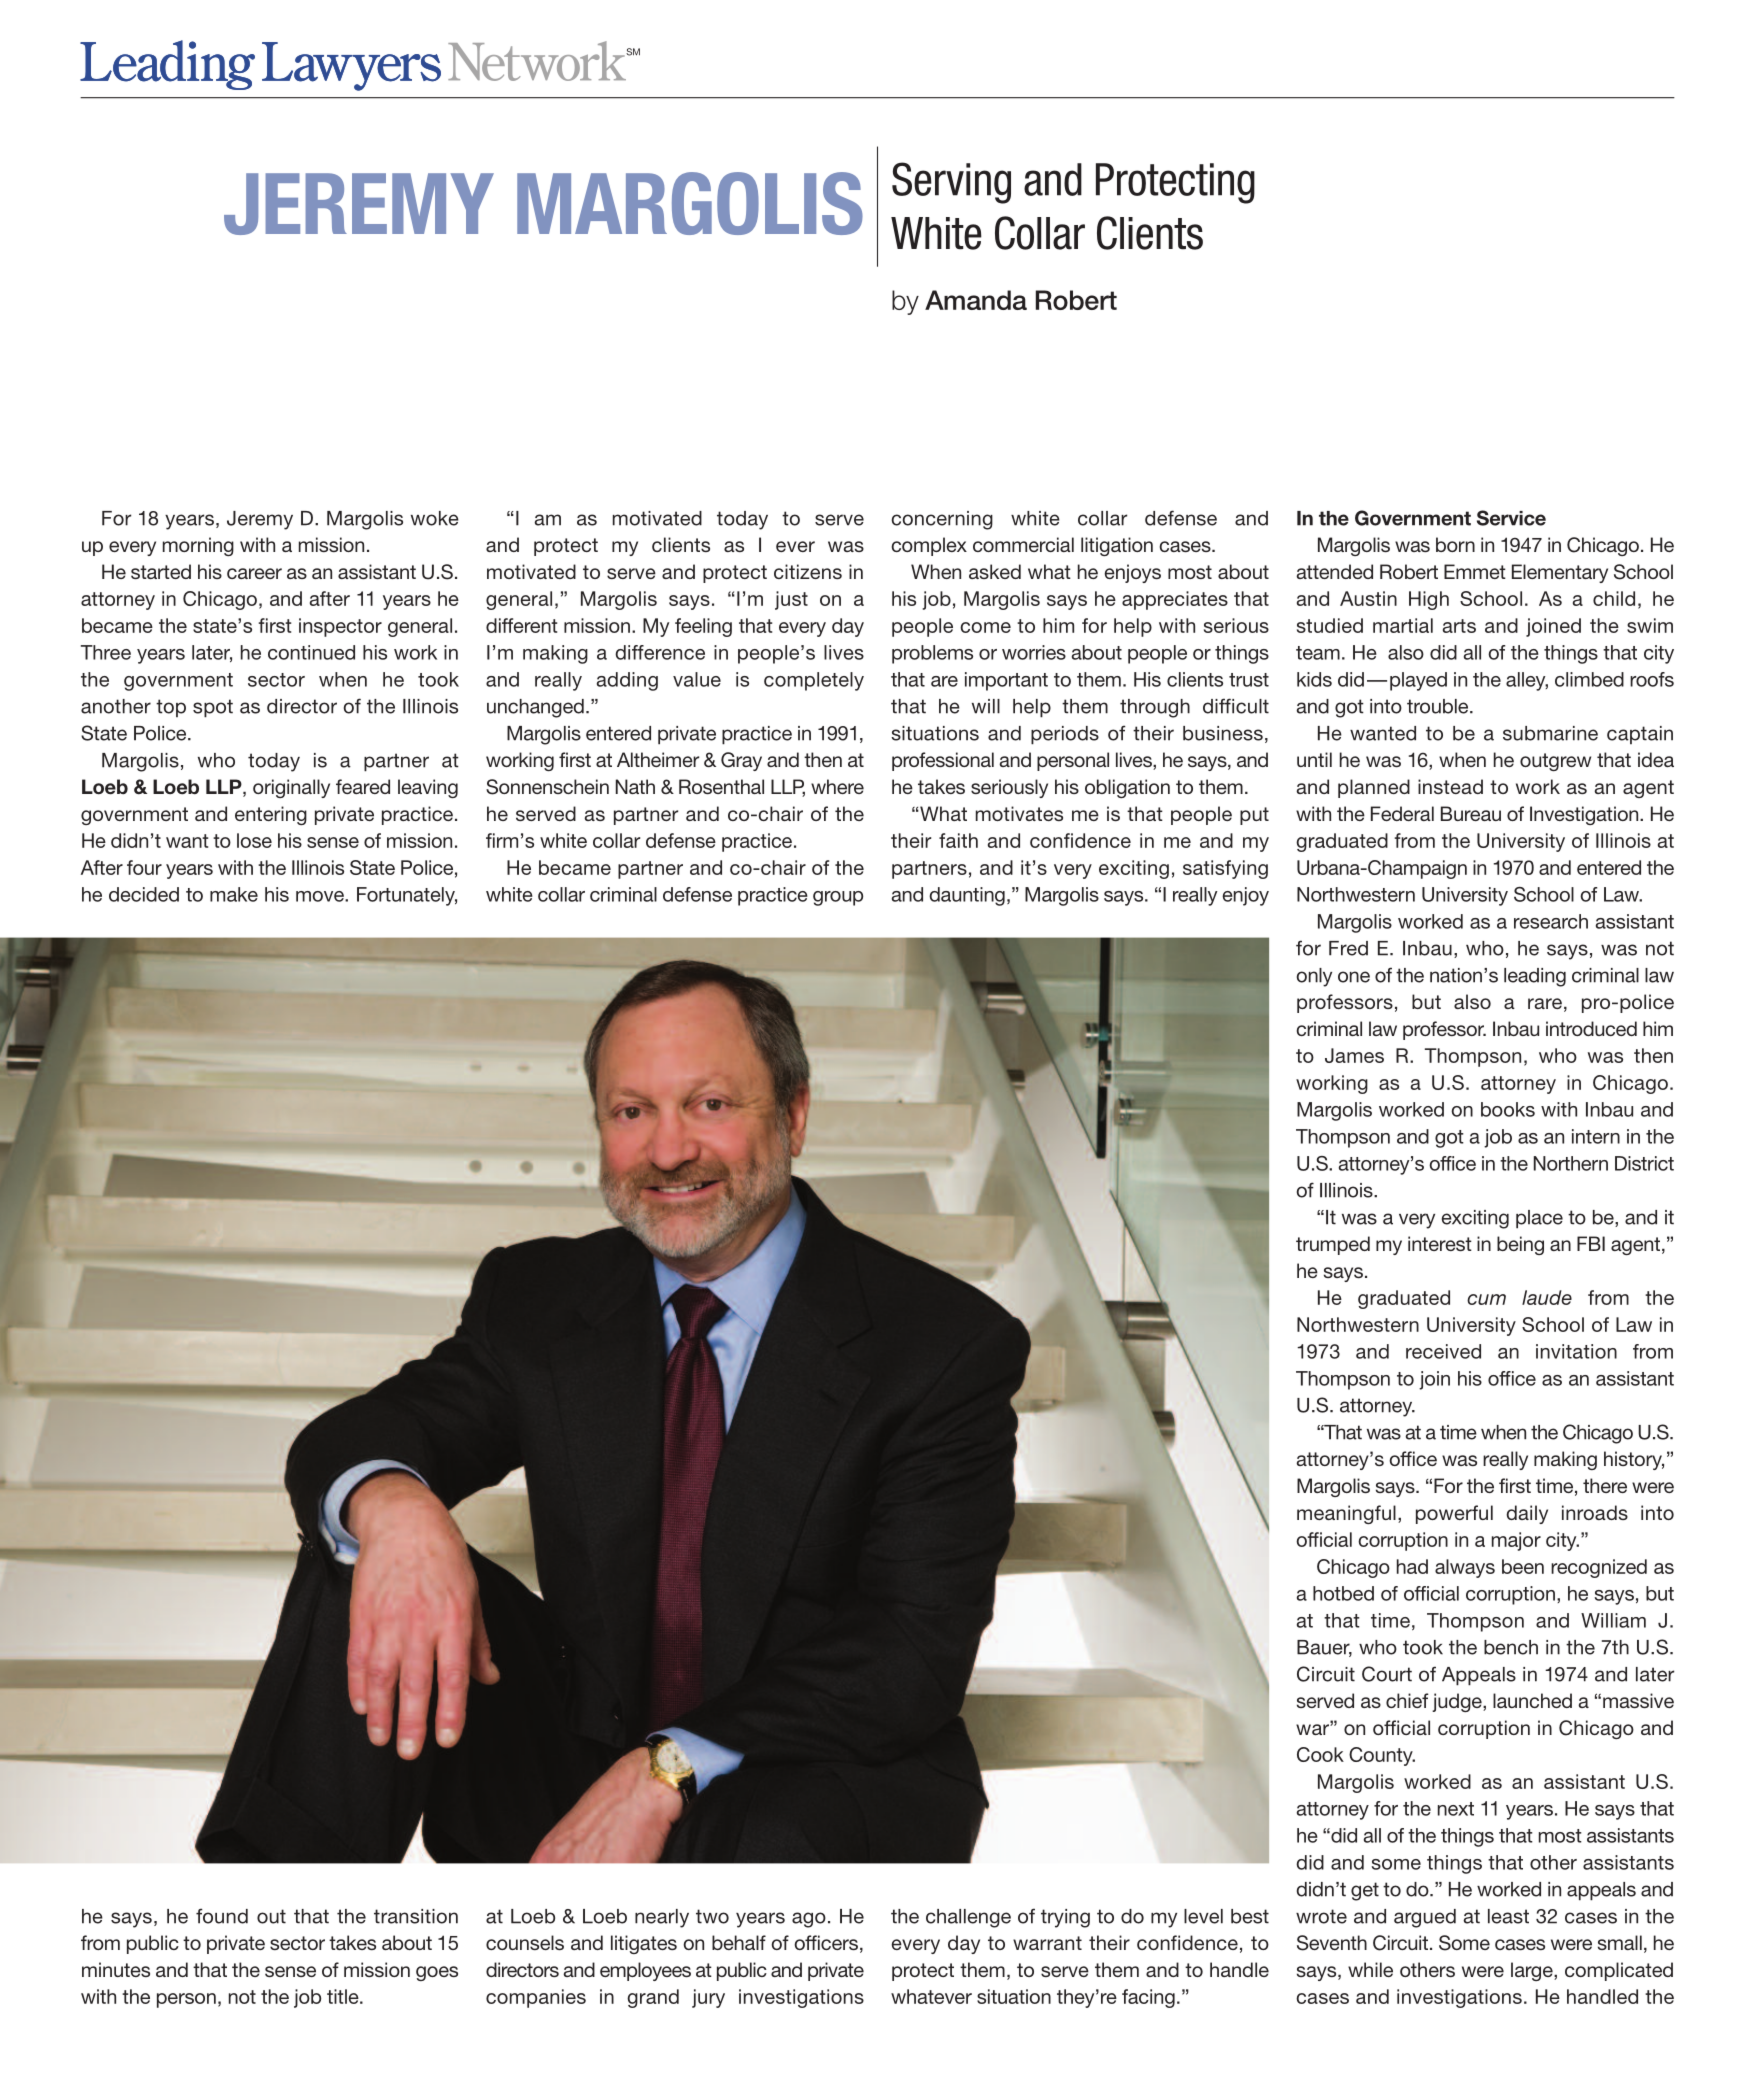  I want to click on move, so click(321, 896).
